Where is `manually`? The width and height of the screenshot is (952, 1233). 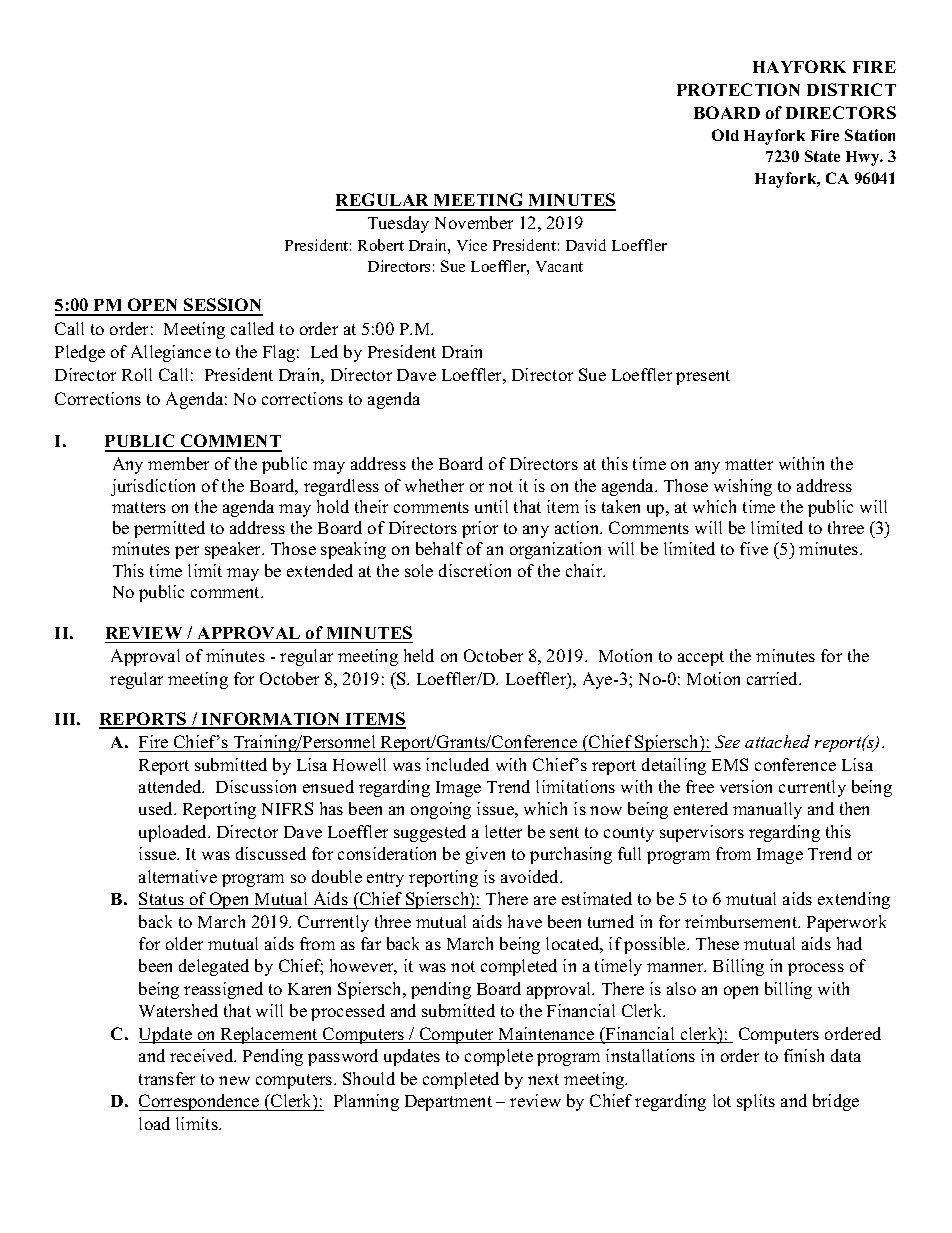
manually is located at coordinates (767, 810).
